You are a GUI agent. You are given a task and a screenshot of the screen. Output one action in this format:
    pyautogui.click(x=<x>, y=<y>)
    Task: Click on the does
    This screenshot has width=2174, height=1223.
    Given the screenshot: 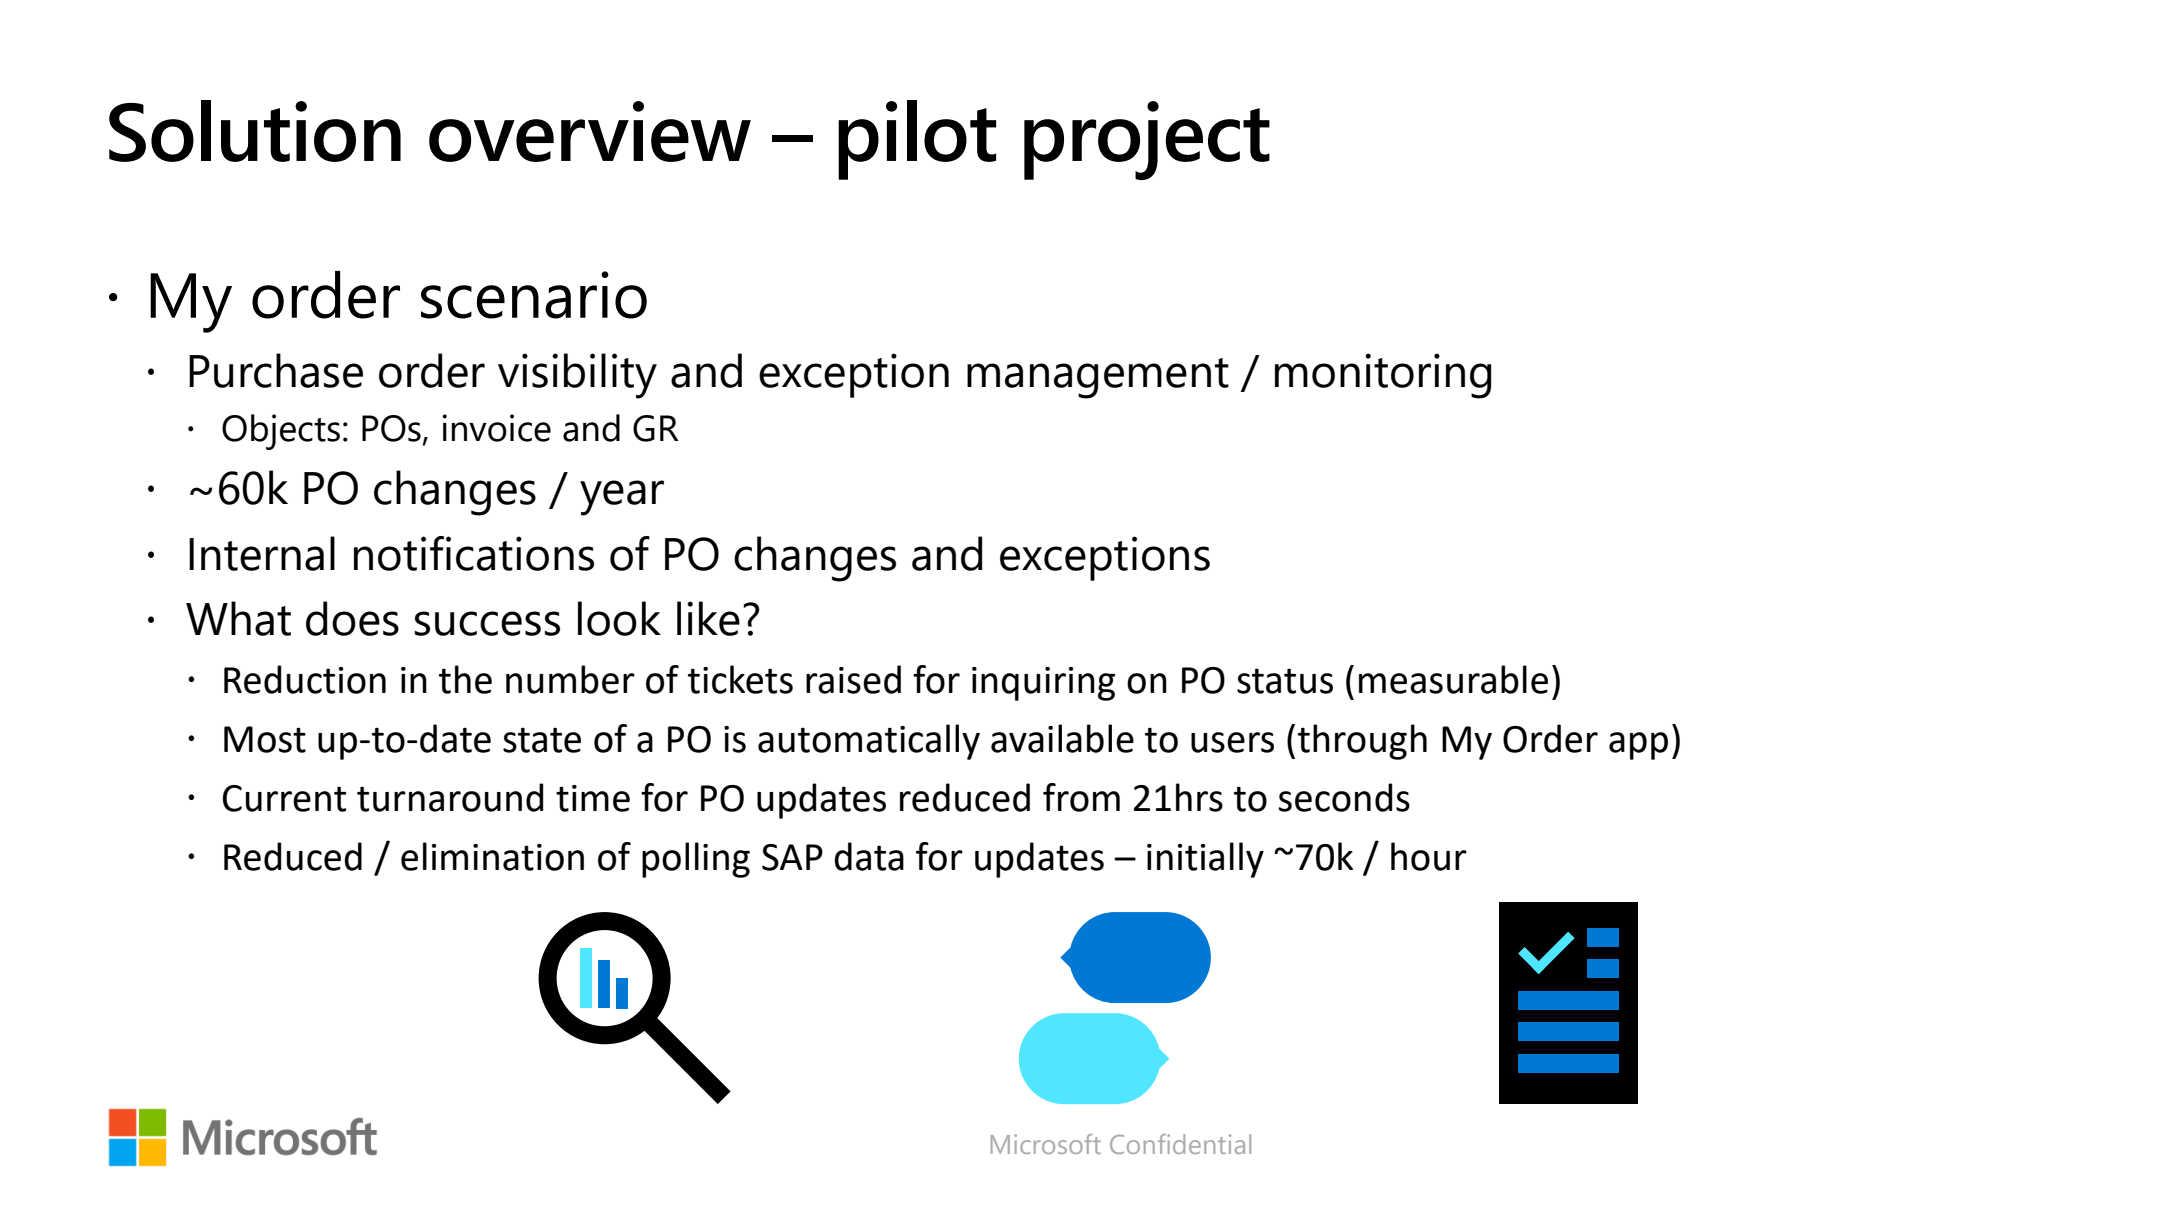 What is the action you would take?
    pyautogui.click(x=352, y=618)
